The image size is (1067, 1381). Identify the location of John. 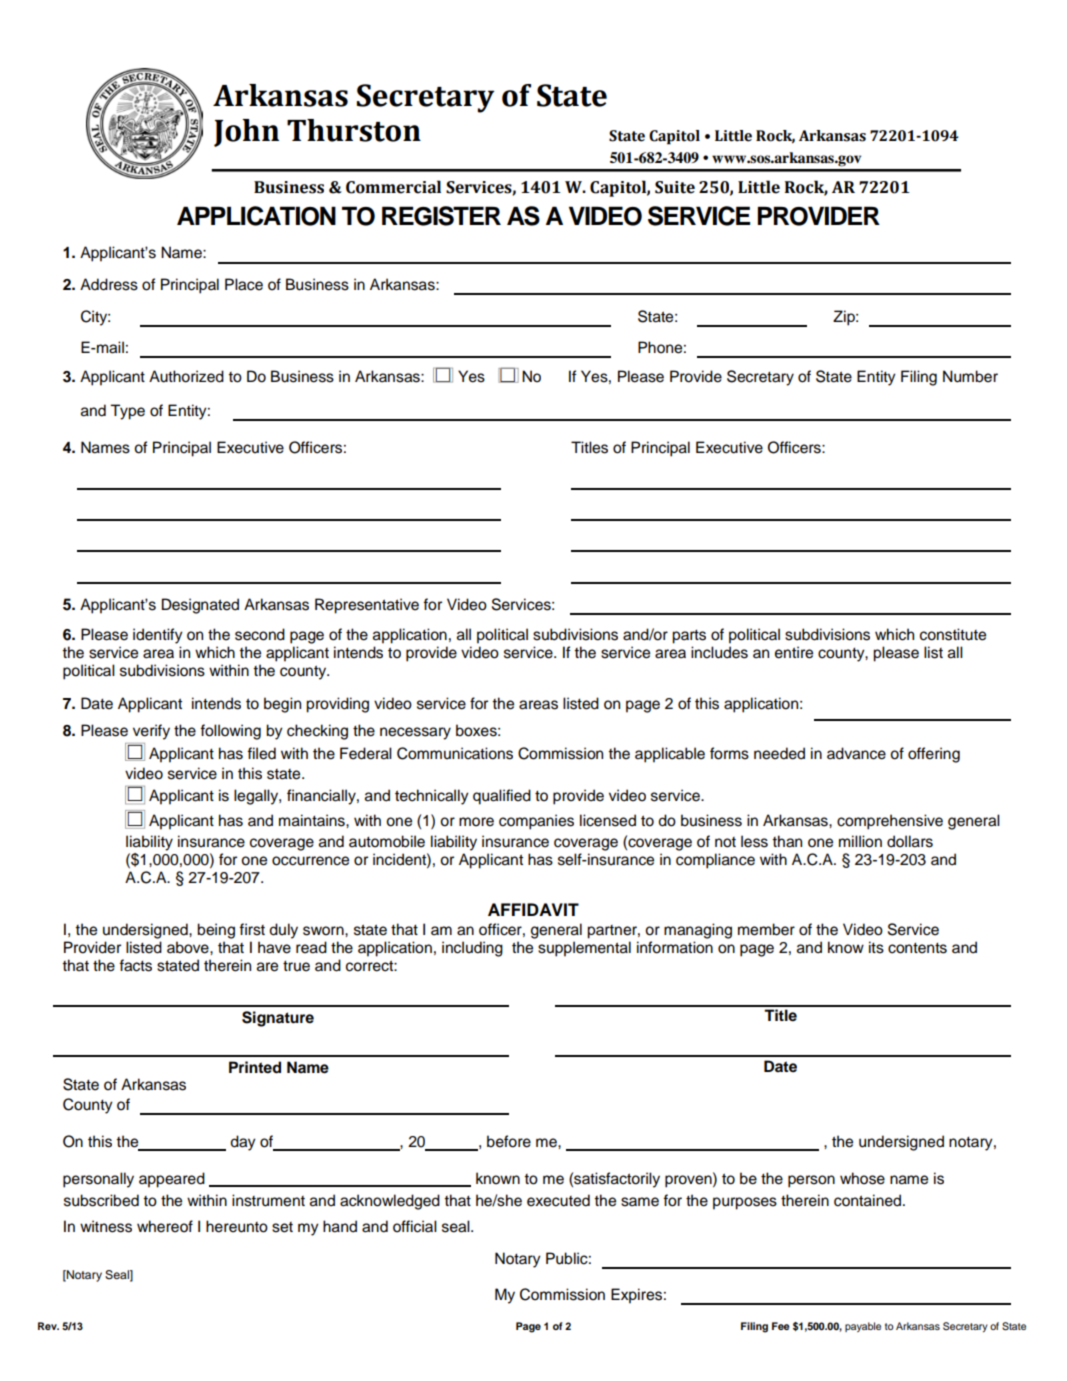
(246, 133).
